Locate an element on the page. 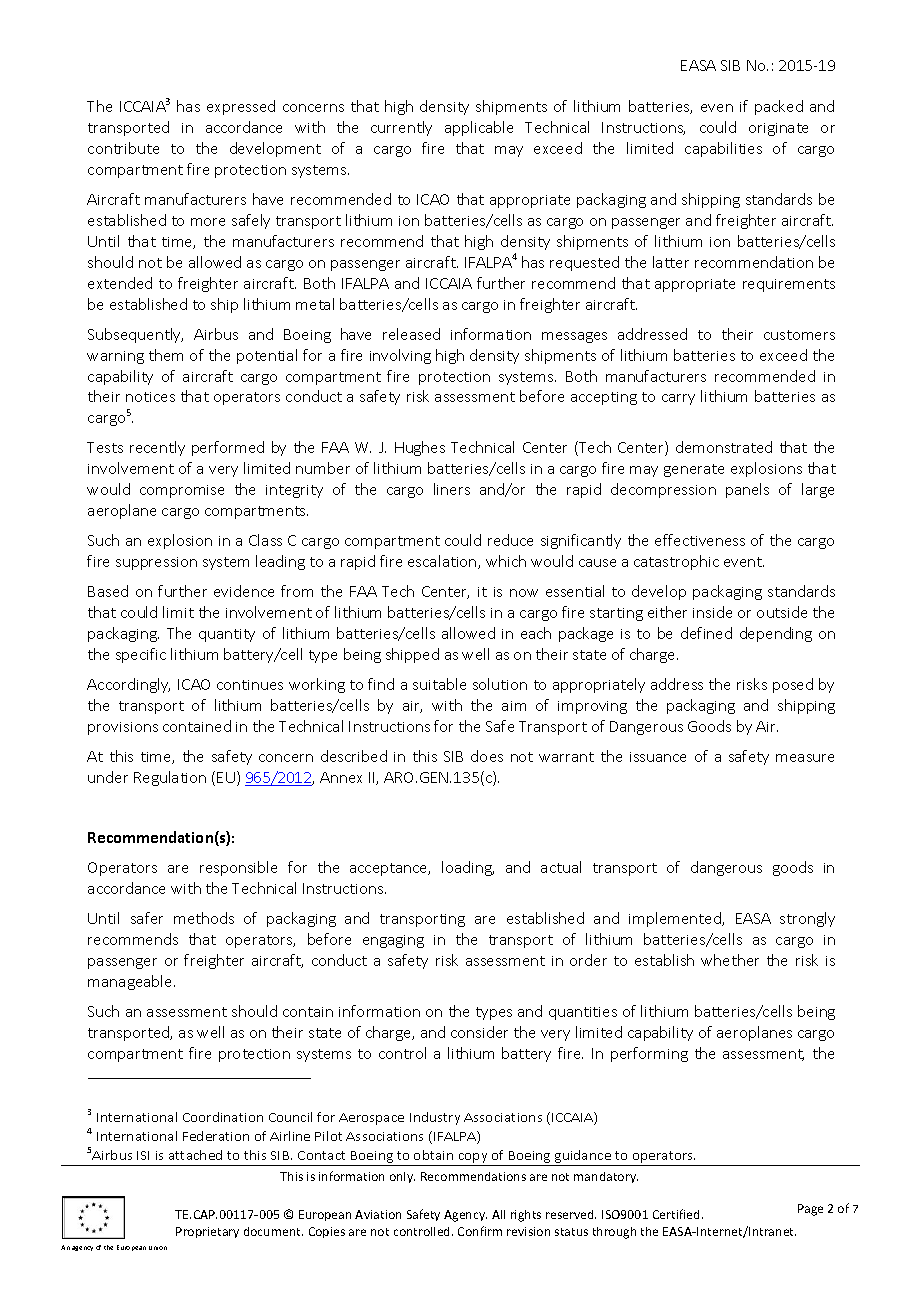  Proprietary is located at coordinates (207, 1232).
